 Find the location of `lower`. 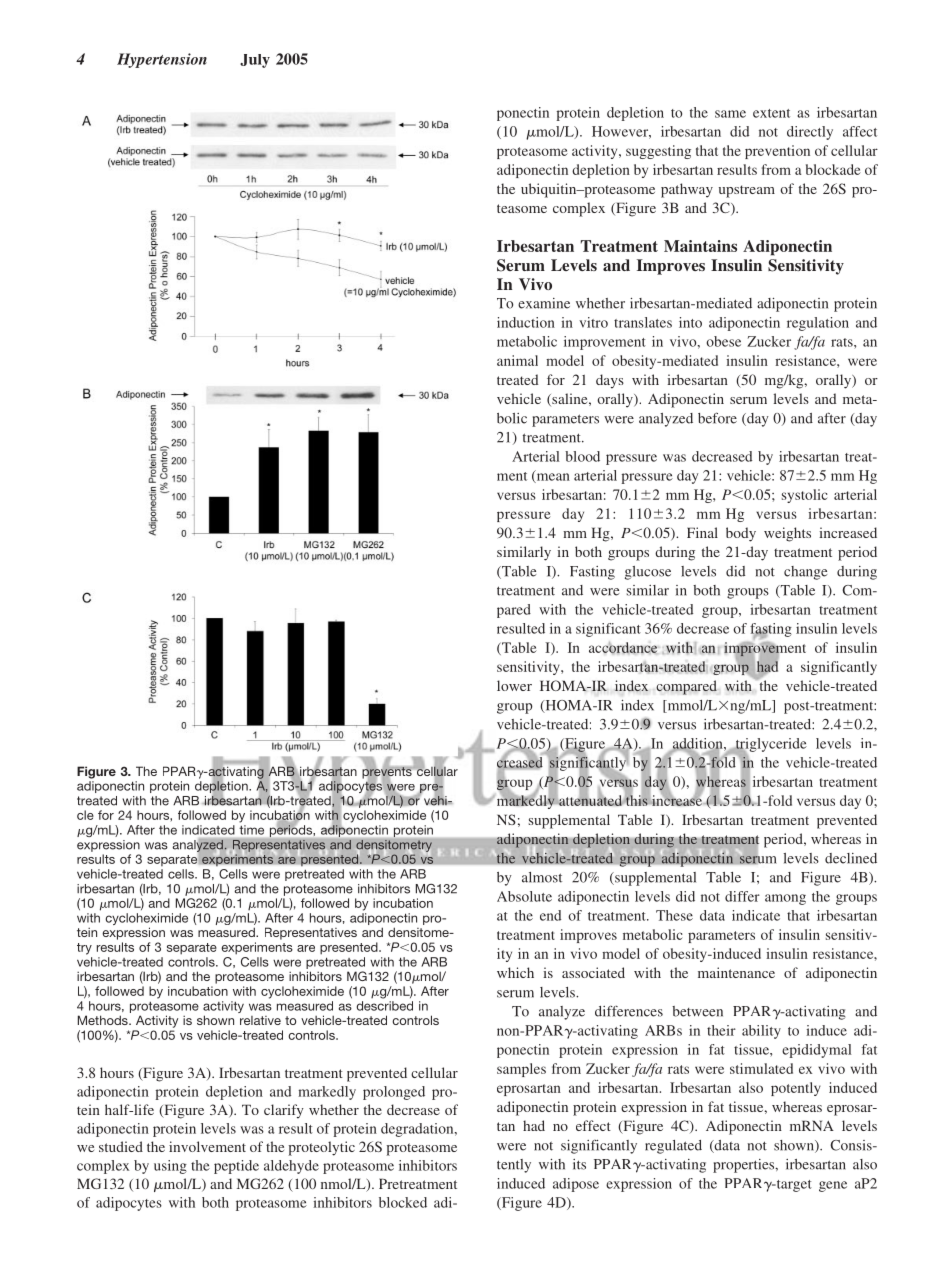

lower is located at coordinates (514, 685).
